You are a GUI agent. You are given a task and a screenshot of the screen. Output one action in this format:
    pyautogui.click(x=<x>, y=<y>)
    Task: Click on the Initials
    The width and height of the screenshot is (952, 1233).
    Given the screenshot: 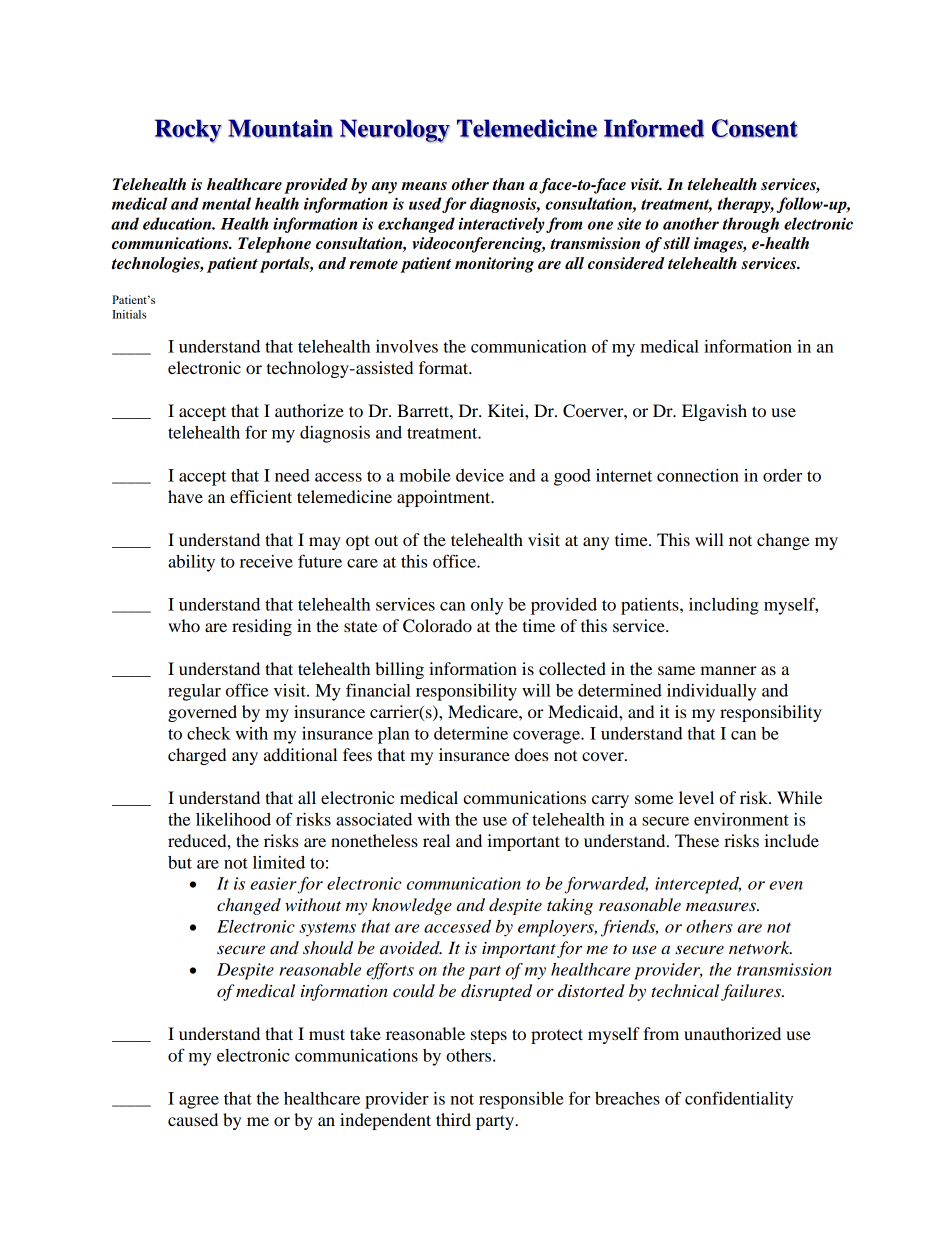 What is the action you would take?
    pyautogui.click(x=129, y=314)
